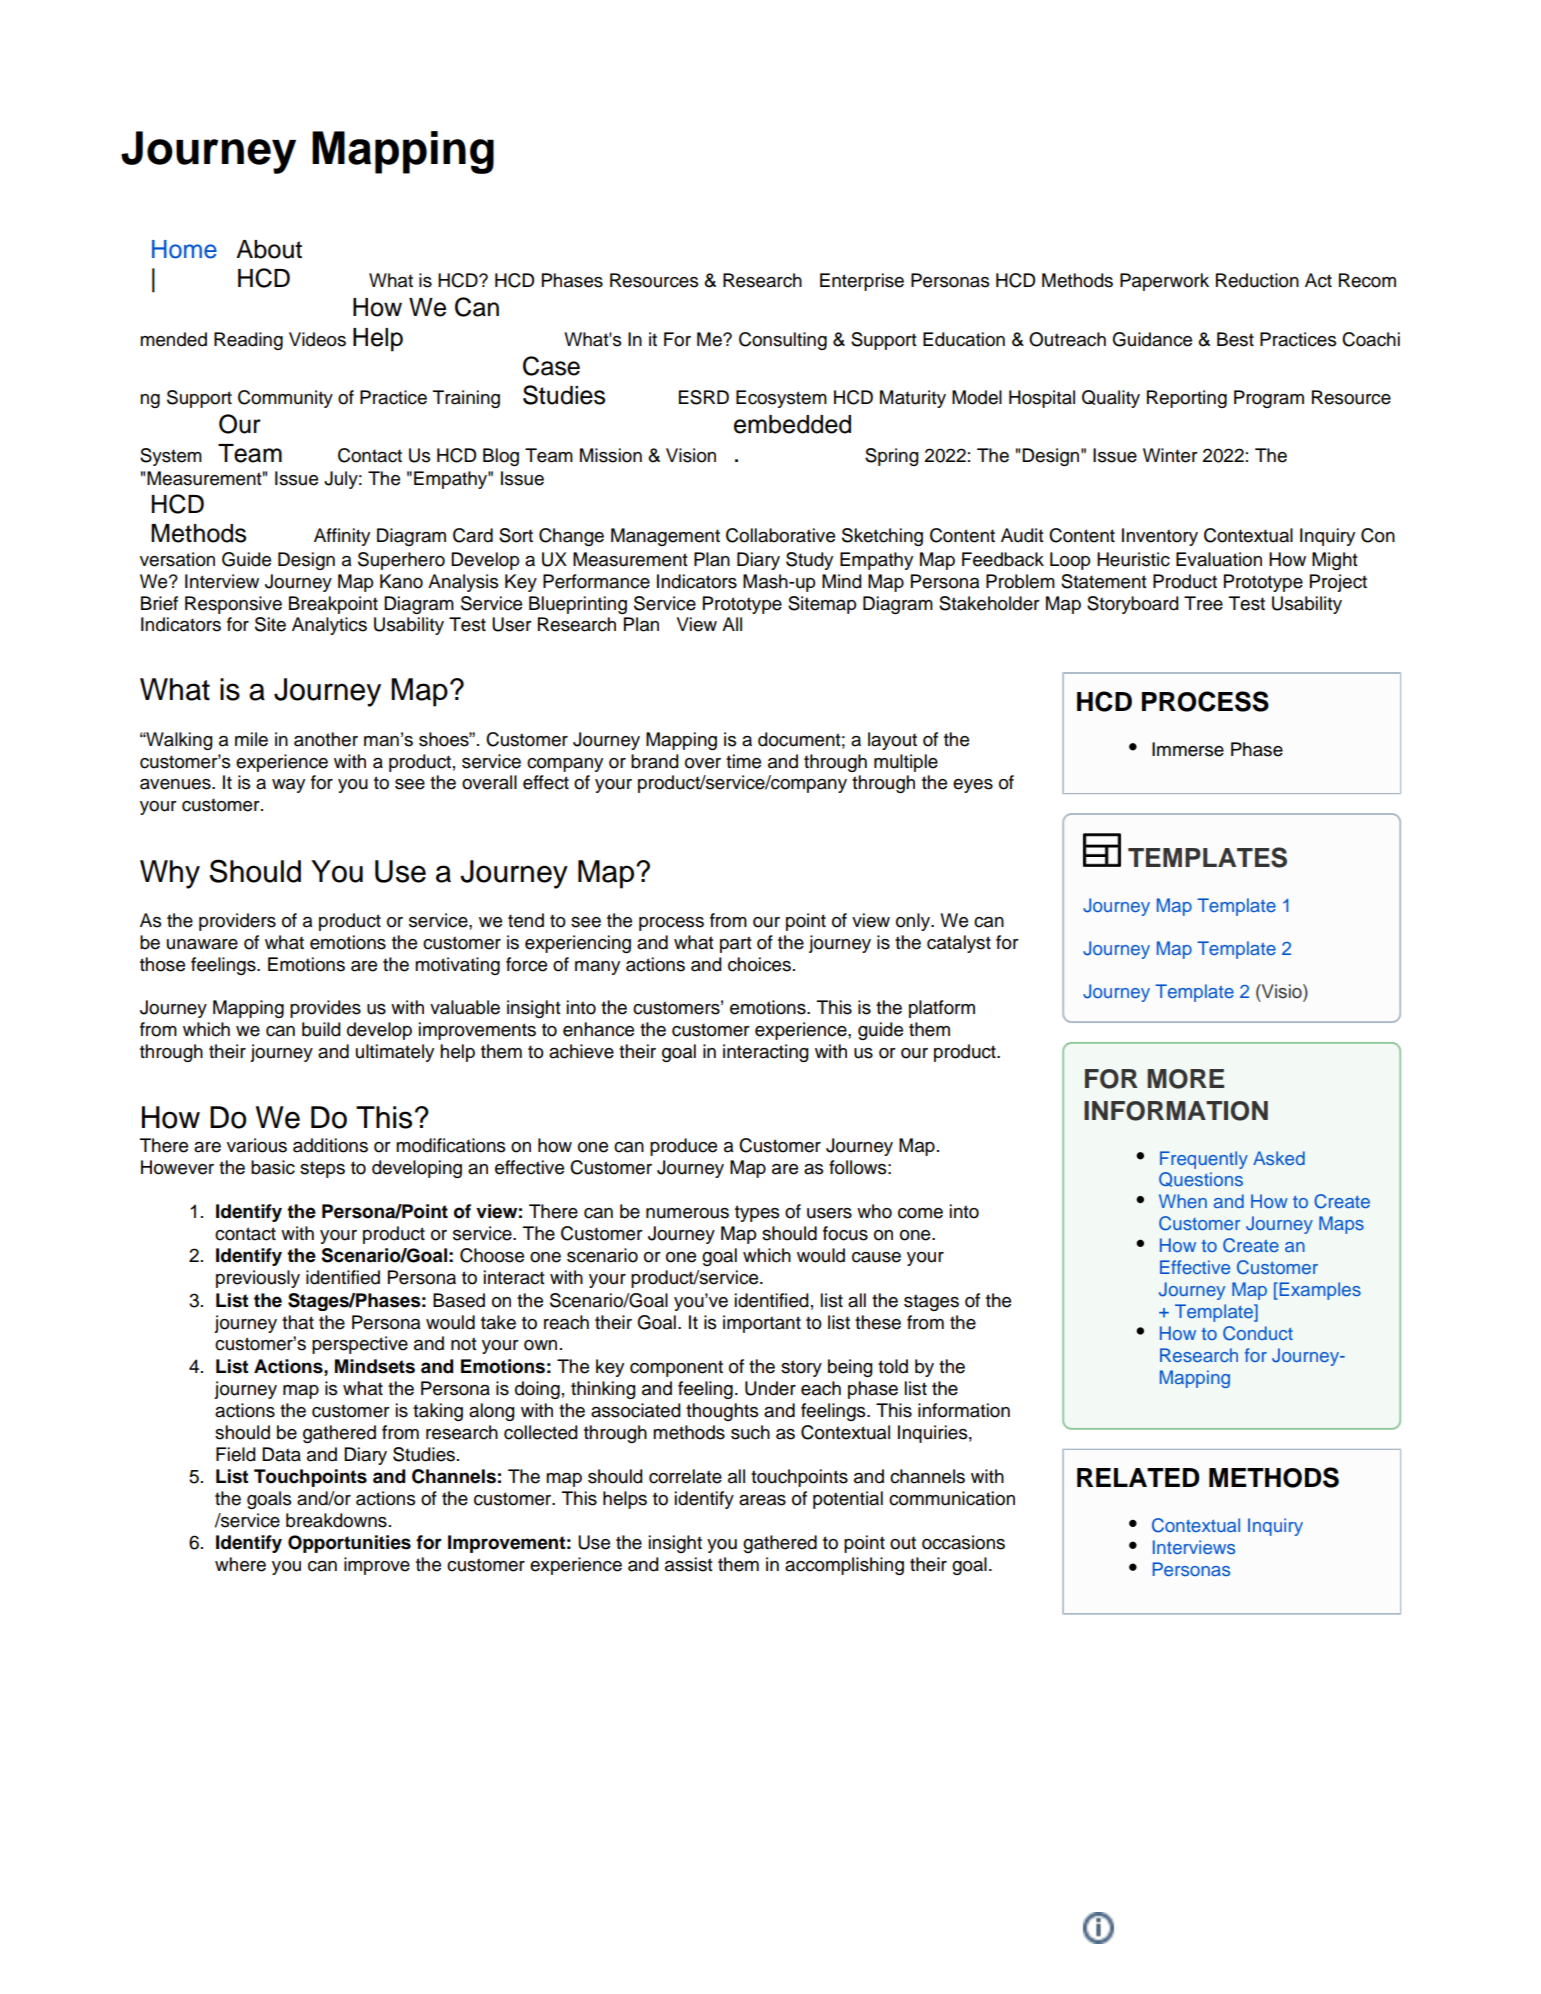 This image has width=1541, height=1994. Describe the element at coordinates (1138, 1477) in the image. I see `RELATED` at that location.
